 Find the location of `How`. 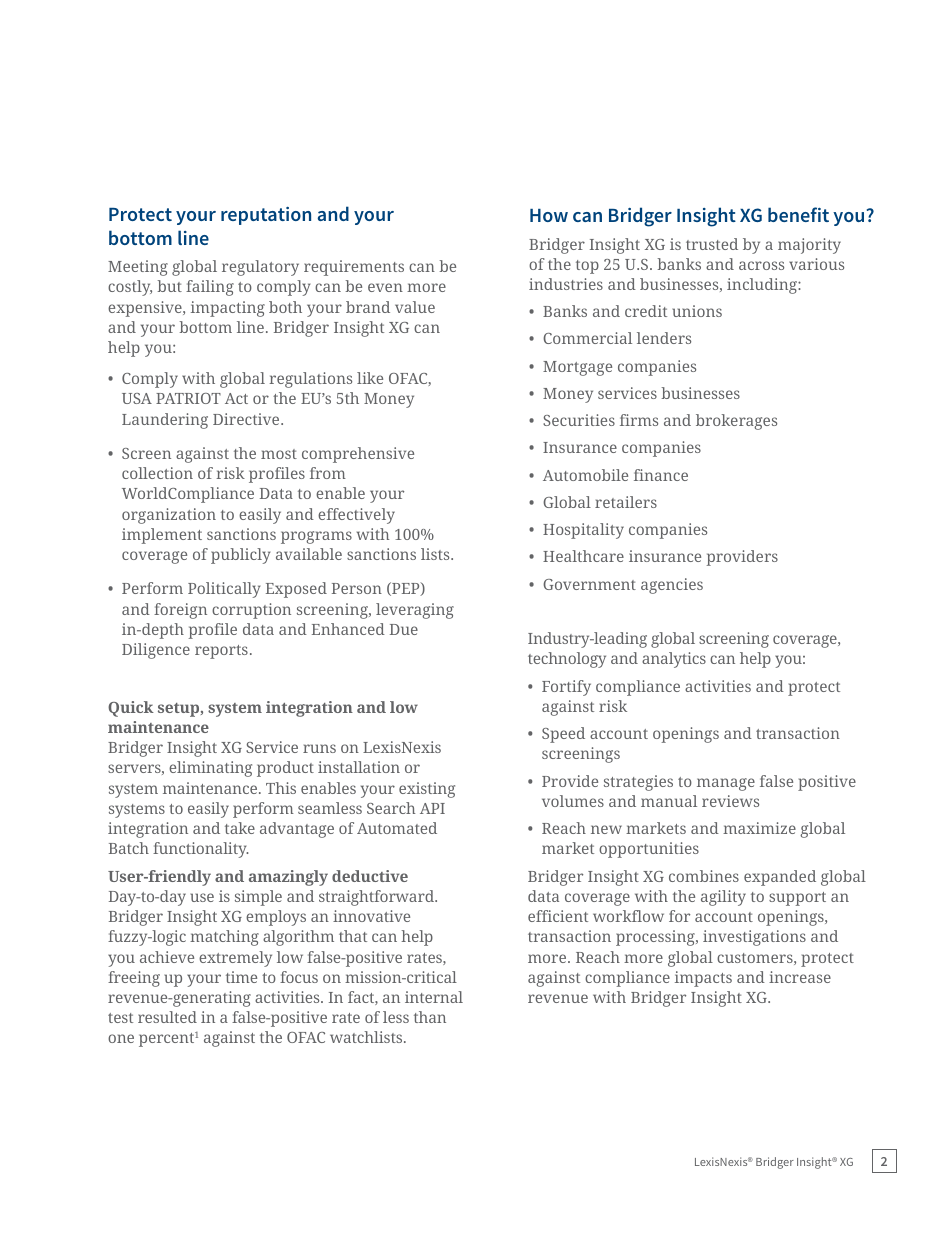

How is located at coordinates (549, 215).
